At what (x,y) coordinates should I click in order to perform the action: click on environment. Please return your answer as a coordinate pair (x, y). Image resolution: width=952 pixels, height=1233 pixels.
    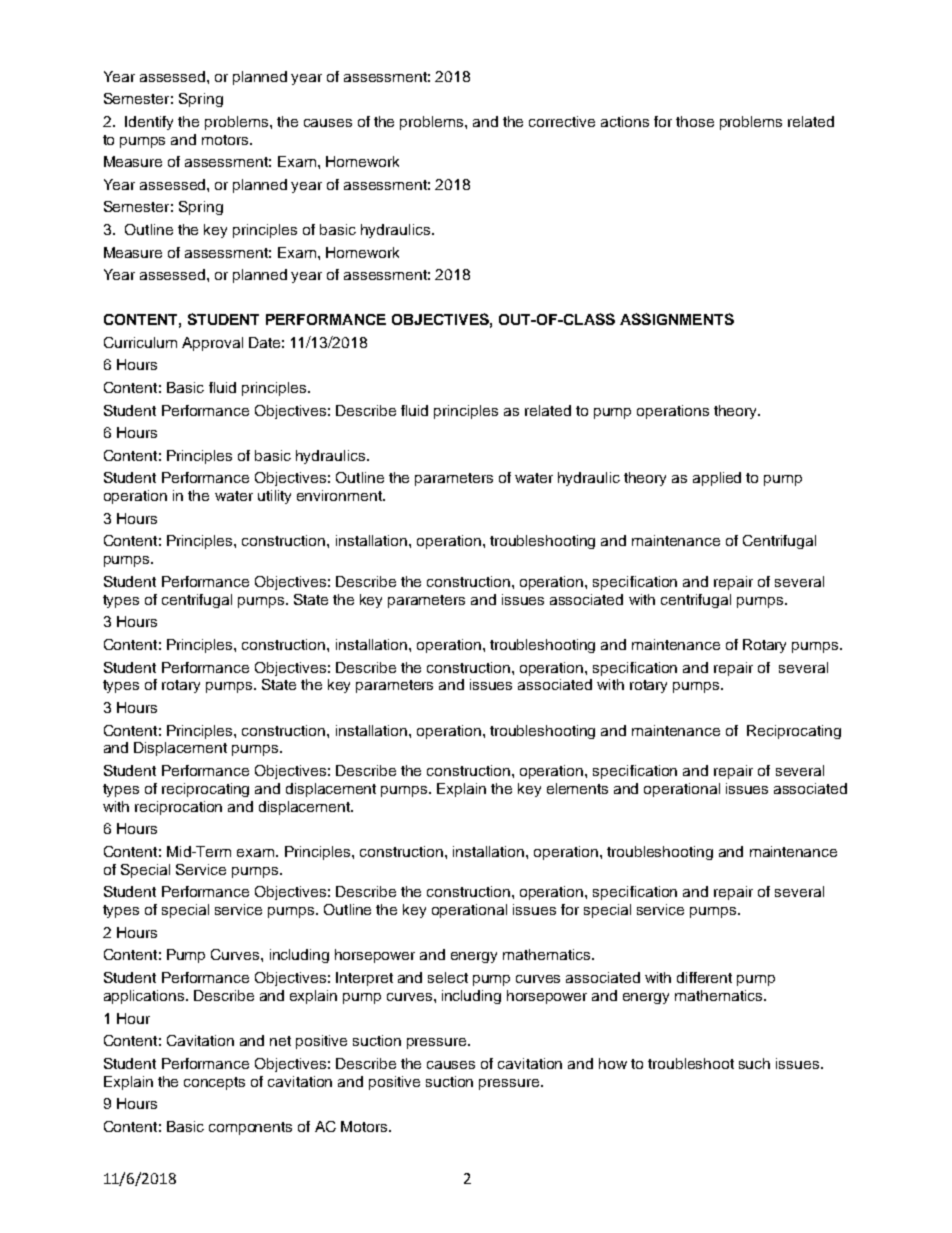
    Looking at the image, I should click on (340, 495).
